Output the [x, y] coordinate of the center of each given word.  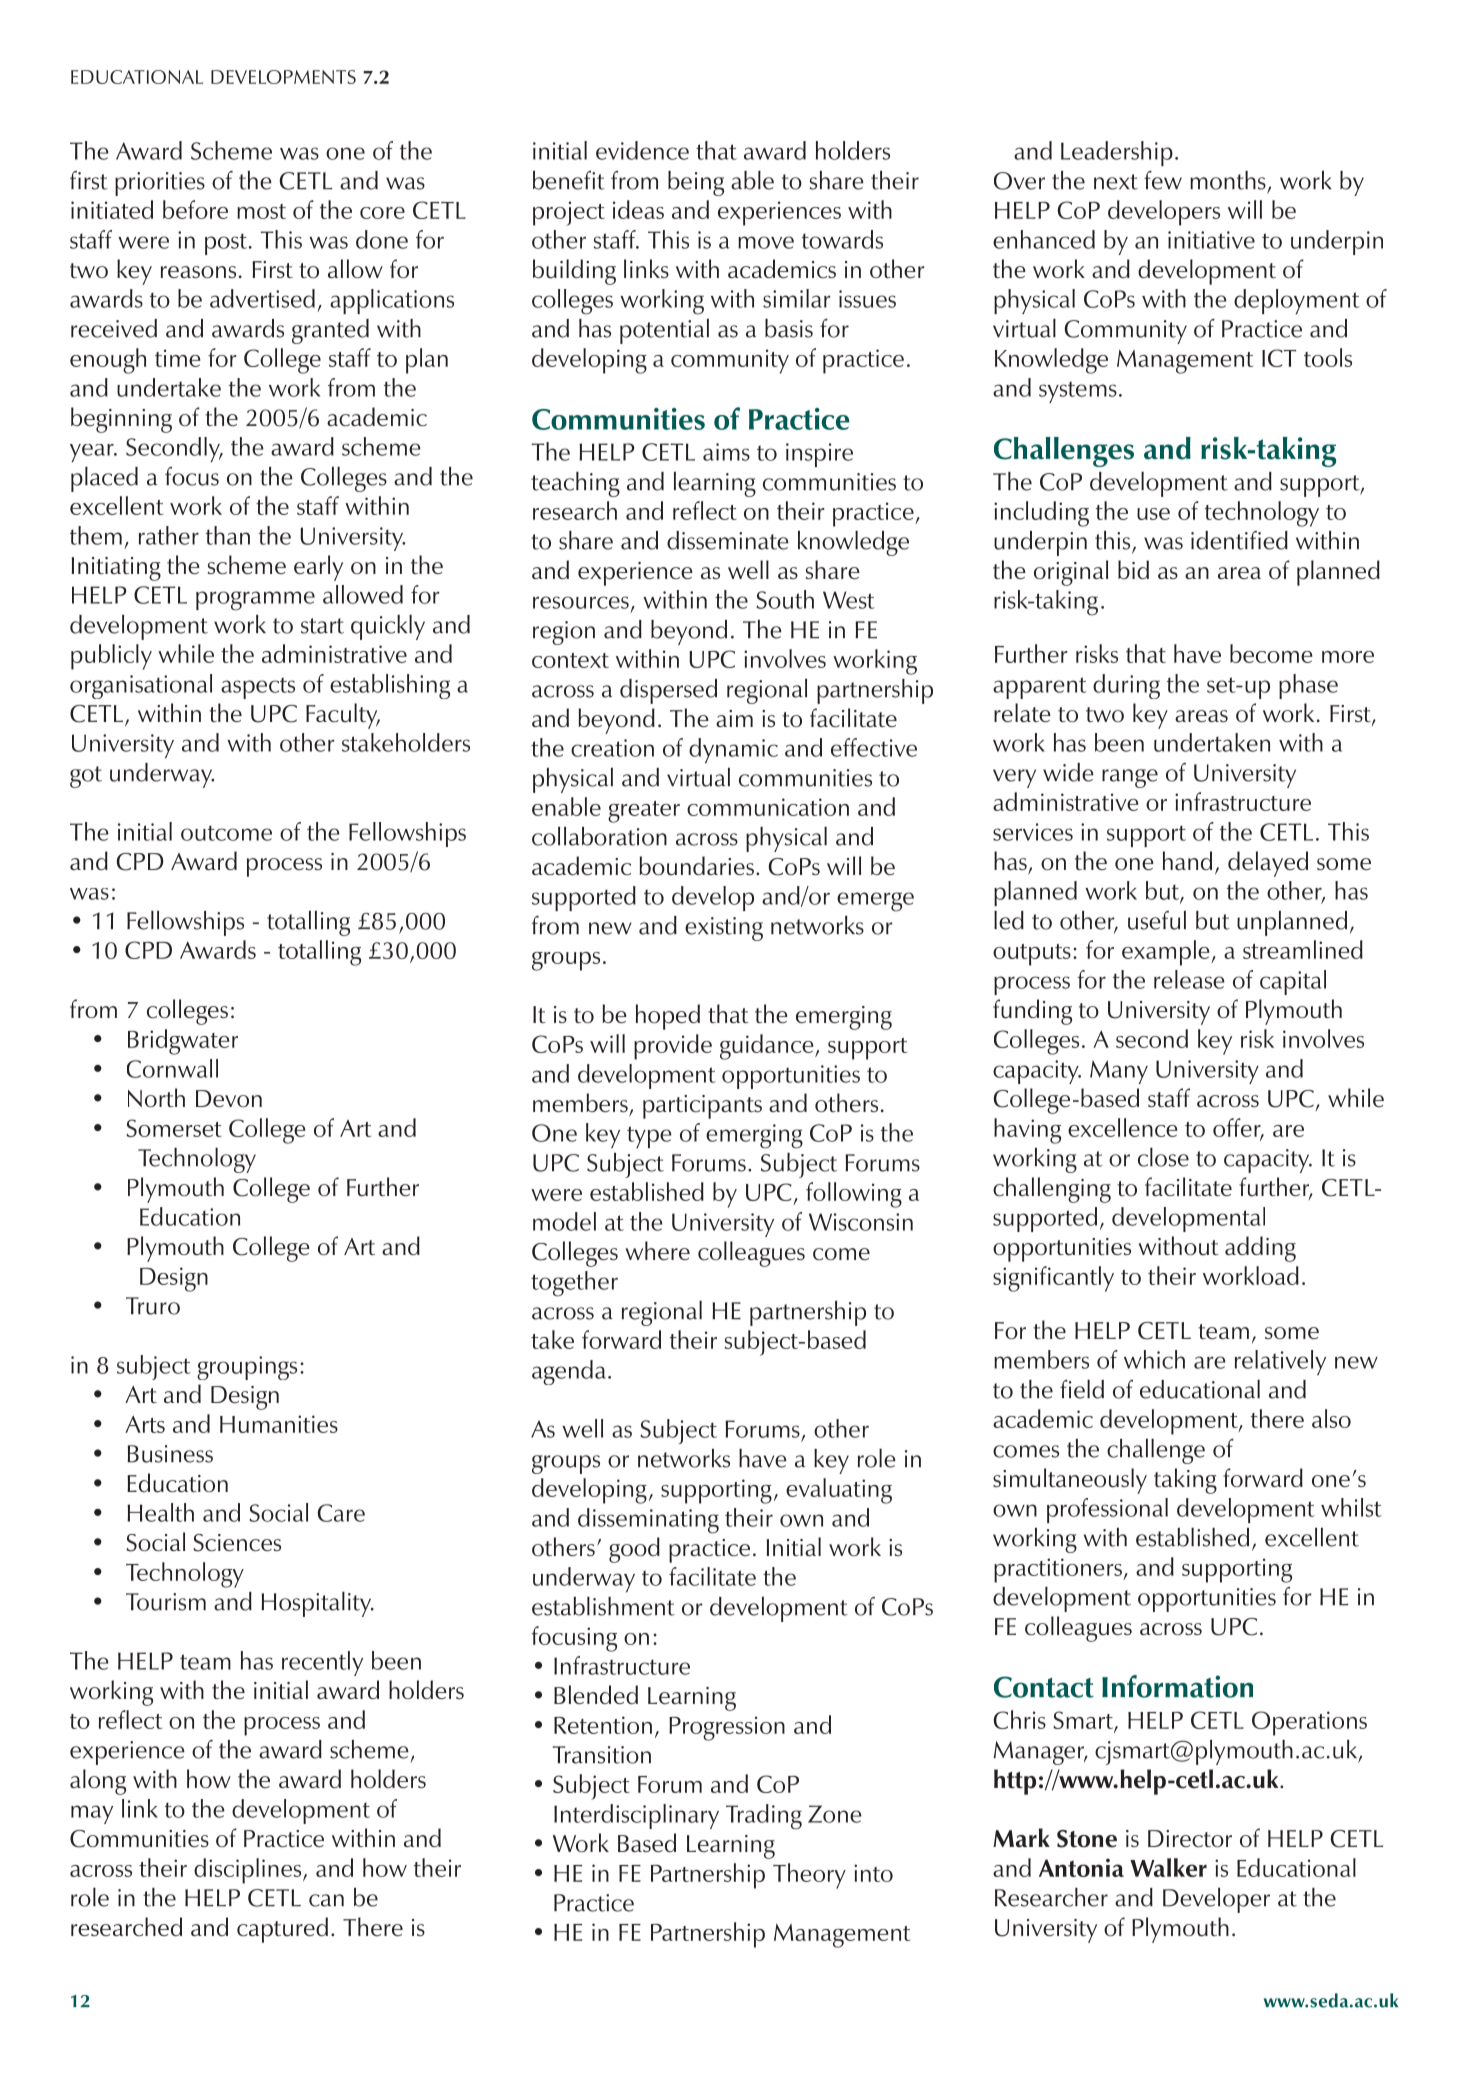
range [1130, 778]
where [657, 1250]
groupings [247, 1368]
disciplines [249, 1871]
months [1228, 180]
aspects [258, 688]
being [696, 183]
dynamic [733, 750]
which [1154, 1359]
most [261, 211]
